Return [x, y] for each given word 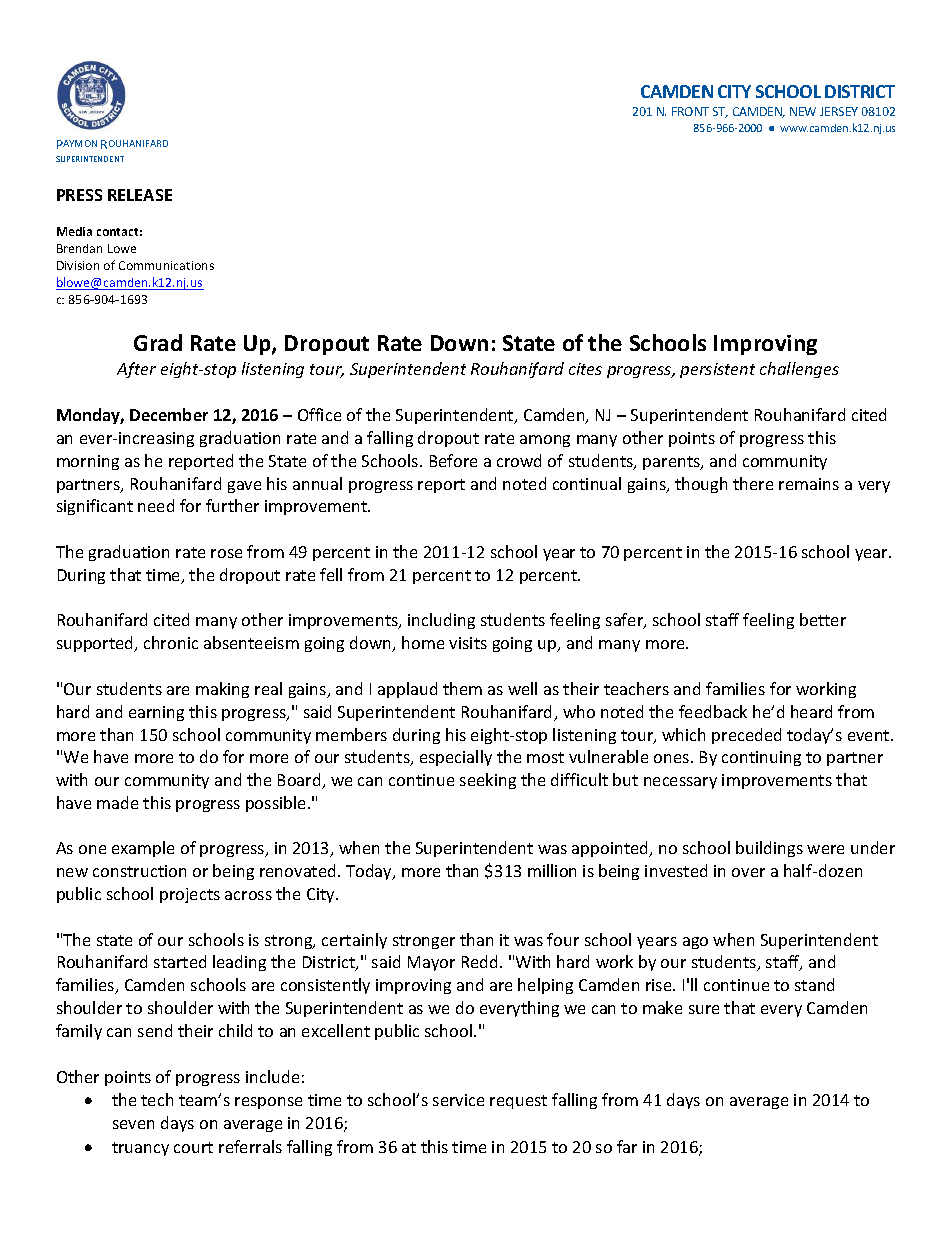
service [458, 1100]
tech [157, 1099]
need [156, 505]
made [117, 802]
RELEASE [140, 195]
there [753, 483]
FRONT [690, 111]
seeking [488, 781]
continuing [761, 758]
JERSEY [839, 111]
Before [453, 460]
